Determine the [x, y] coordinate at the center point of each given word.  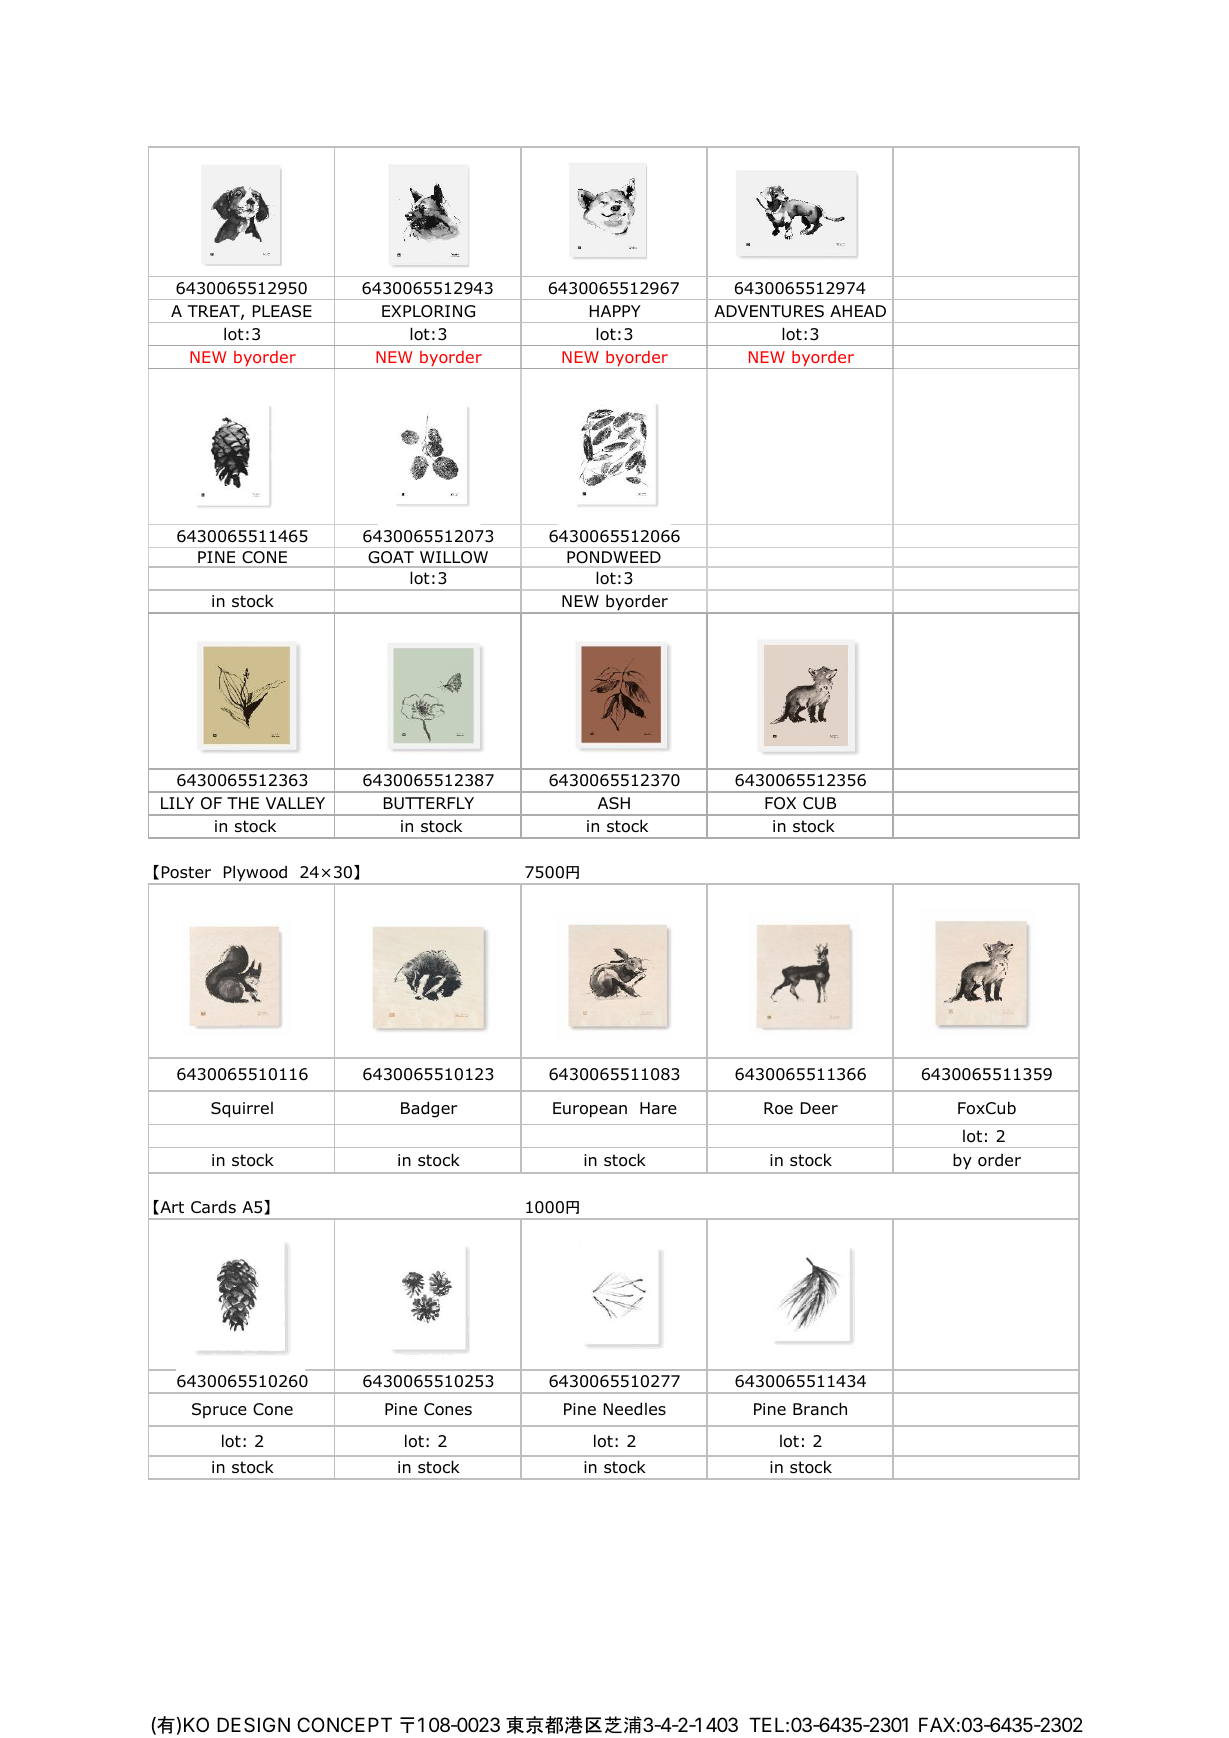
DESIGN [253, 1725]
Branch [820, 1409]
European [590, 1110]
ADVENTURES [769, 311]
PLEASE [282, 311]
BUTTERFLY [429, 803]
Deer [819, 1108]
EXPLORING [428, 311]
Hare [658, 1108]
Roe [778, 1108]
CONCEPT [344, 1724]
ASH [614, 803]
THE [243, 803]
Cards [213, 1207]
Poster [186, 872]
